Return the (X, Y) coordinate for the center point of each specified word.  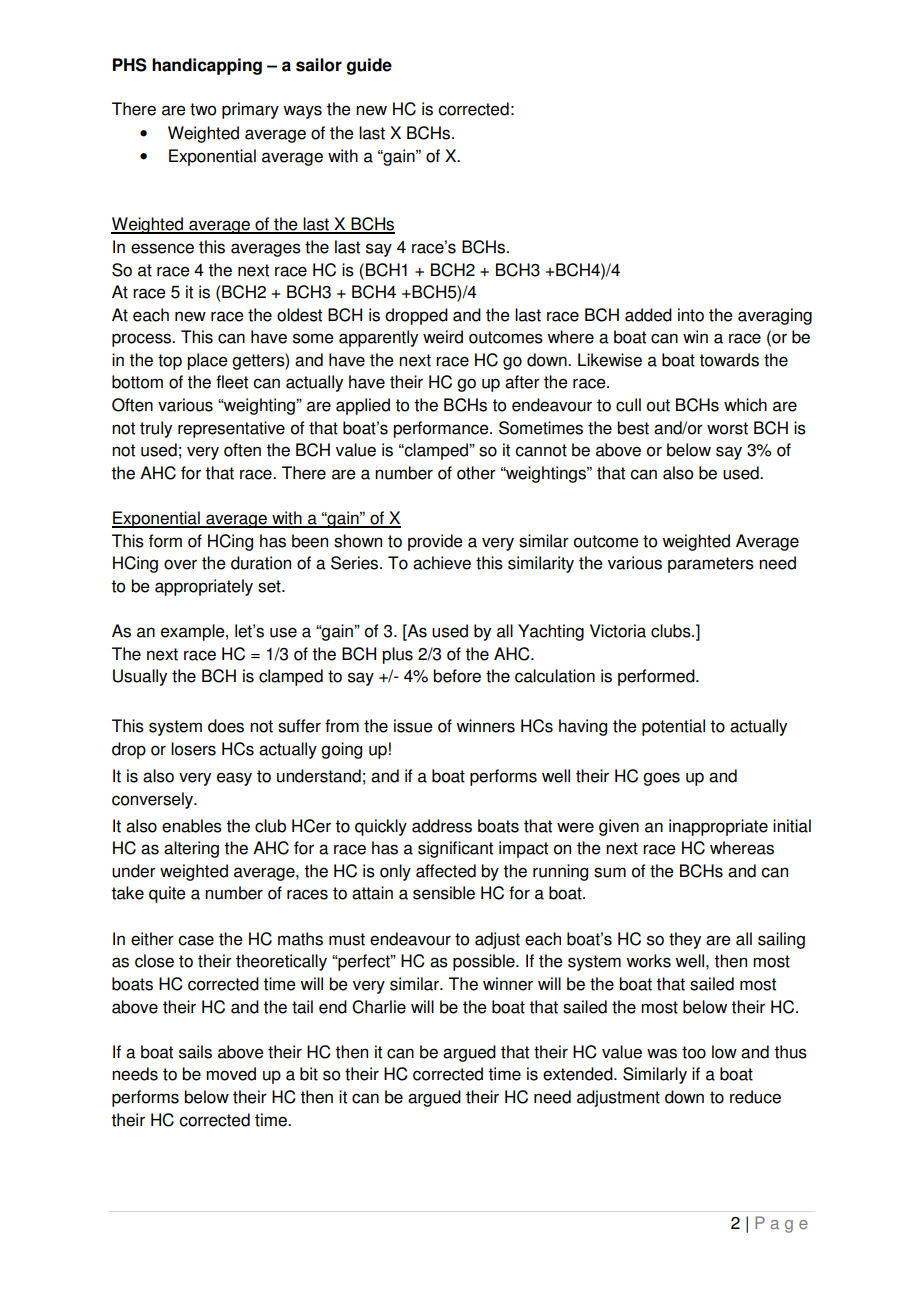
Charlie (379, 1007)
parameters (711, 565)
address (442, 826)
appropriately (204, 587)
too (694, 1052)
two (203, 109)
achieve (442, 563)
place (207, 361)
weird (443, 337)
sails (195, 1052)
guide (369, 66)
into (691, 315)
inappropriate (718, 827)
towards (729, 360)
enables (192, 826)
